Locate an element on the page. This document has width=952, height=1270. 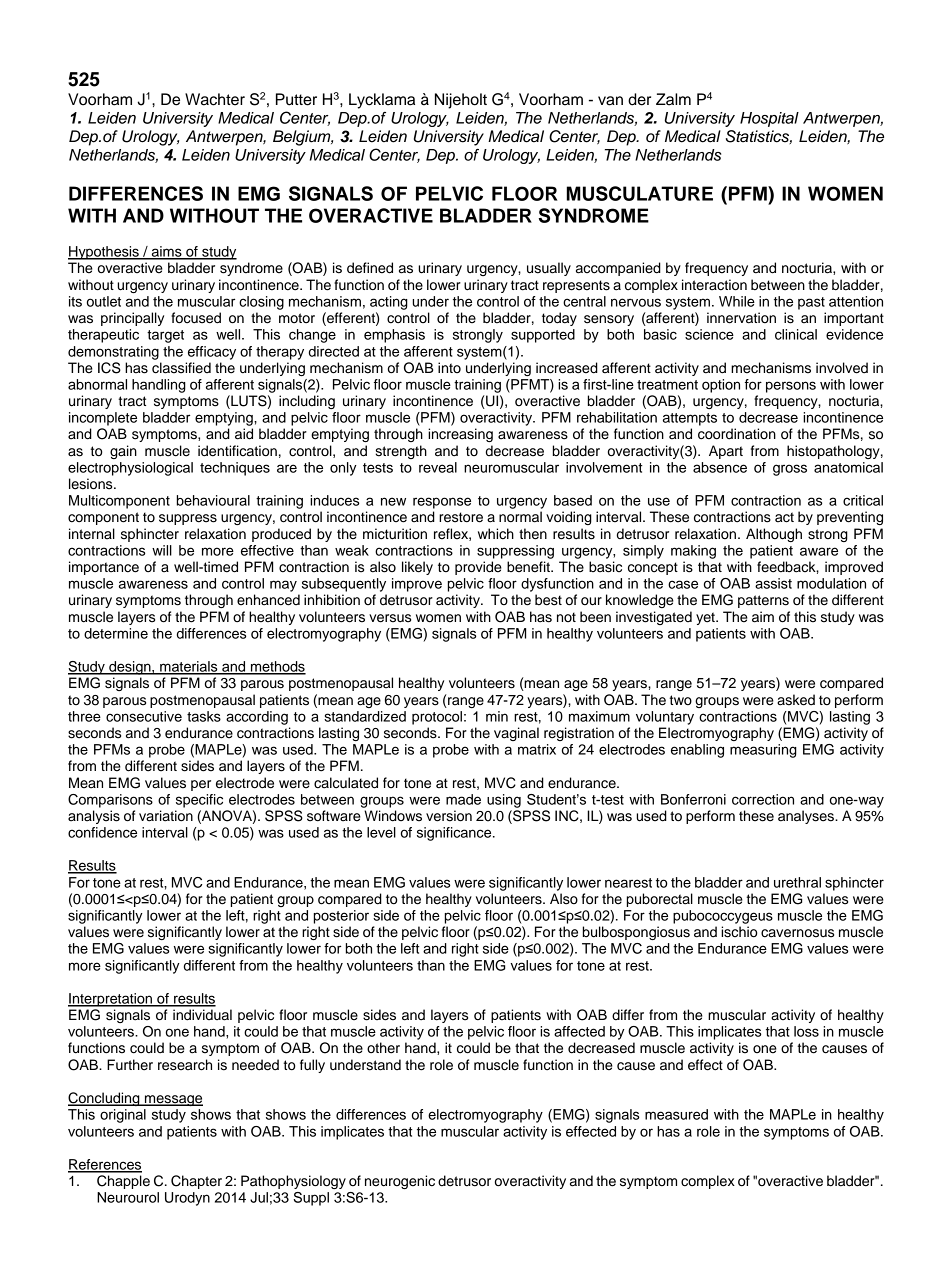
Chapter is located at coordinates (196, 1182).
